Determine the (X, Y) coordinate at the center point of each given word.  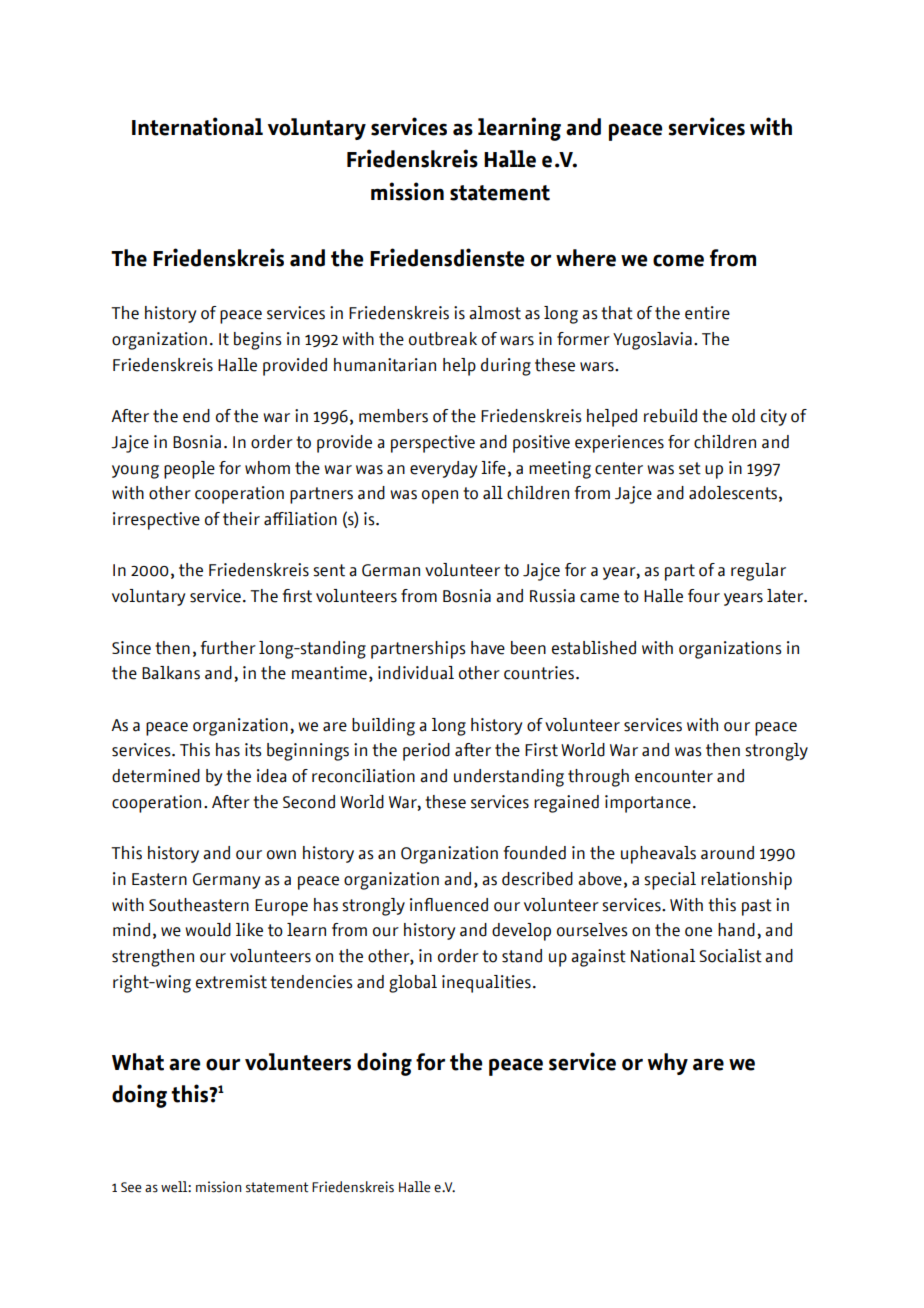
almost (495, 313)
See (131, 1187)
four (704, 596)
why (668, 1064)
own (281, 855)
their (241, 519)
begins (257, 341)
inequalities (486, 984)
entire (707, 313)
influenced (449, 905)
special (670, 881)
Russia (552, 596)
